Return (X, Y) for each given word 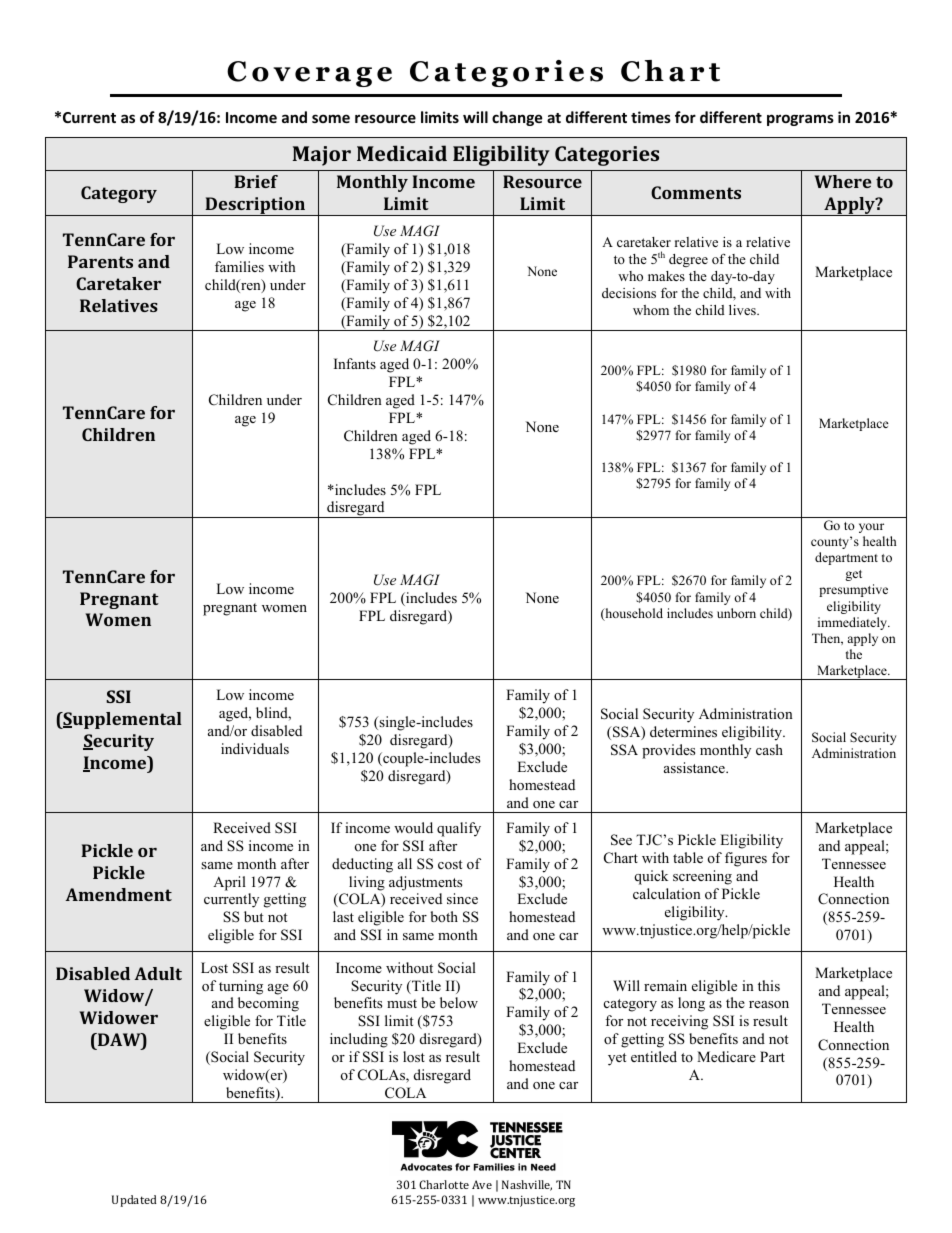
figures (746, 859)
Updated (134, 1201)
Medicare (726, 1056)
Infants (355, 363)
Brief (256, 181)
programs (800, 120)
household (633, 614)
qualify (459, 829)
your (871, 528)
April (229, 883)
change (517, 118)
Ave (482, 1184)
